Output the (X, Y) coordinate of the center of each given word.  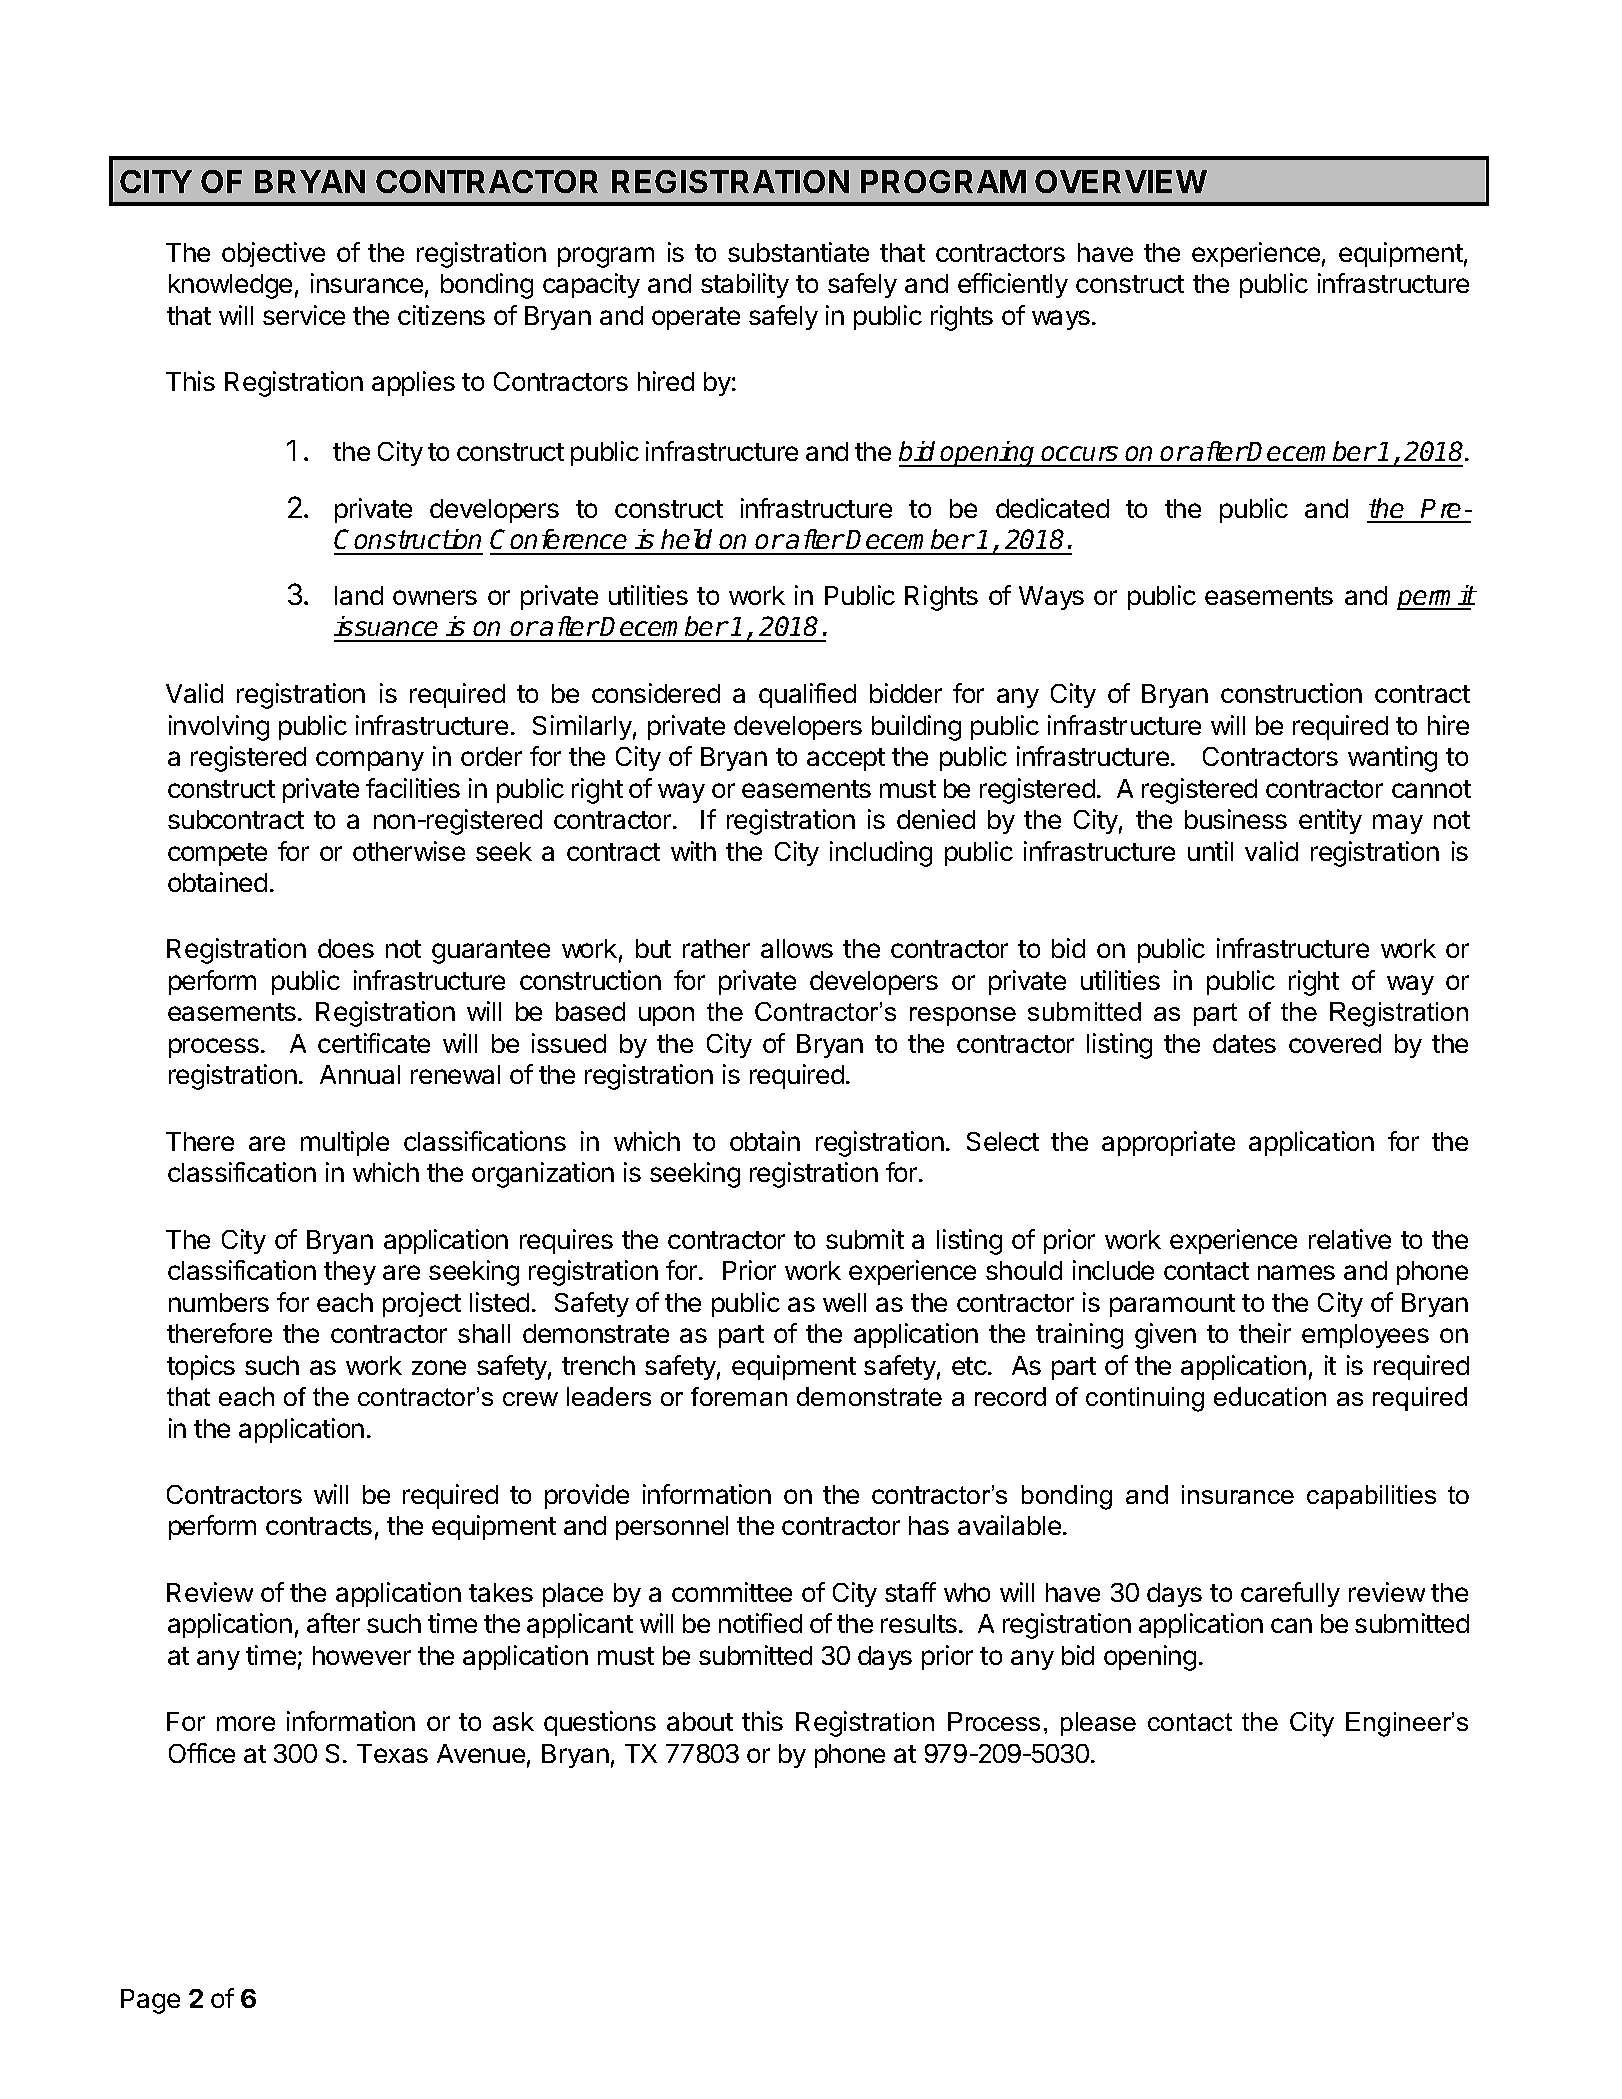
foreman (739, 1396)
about (700, 1721)
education (1270, 1396)
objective (273, 254)
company (370, 761)
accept (846, 759)
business (1236, 819)
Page (150, 2001)
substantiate (798, 252)
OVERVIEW (1121, 181)
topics (201, 1367)
